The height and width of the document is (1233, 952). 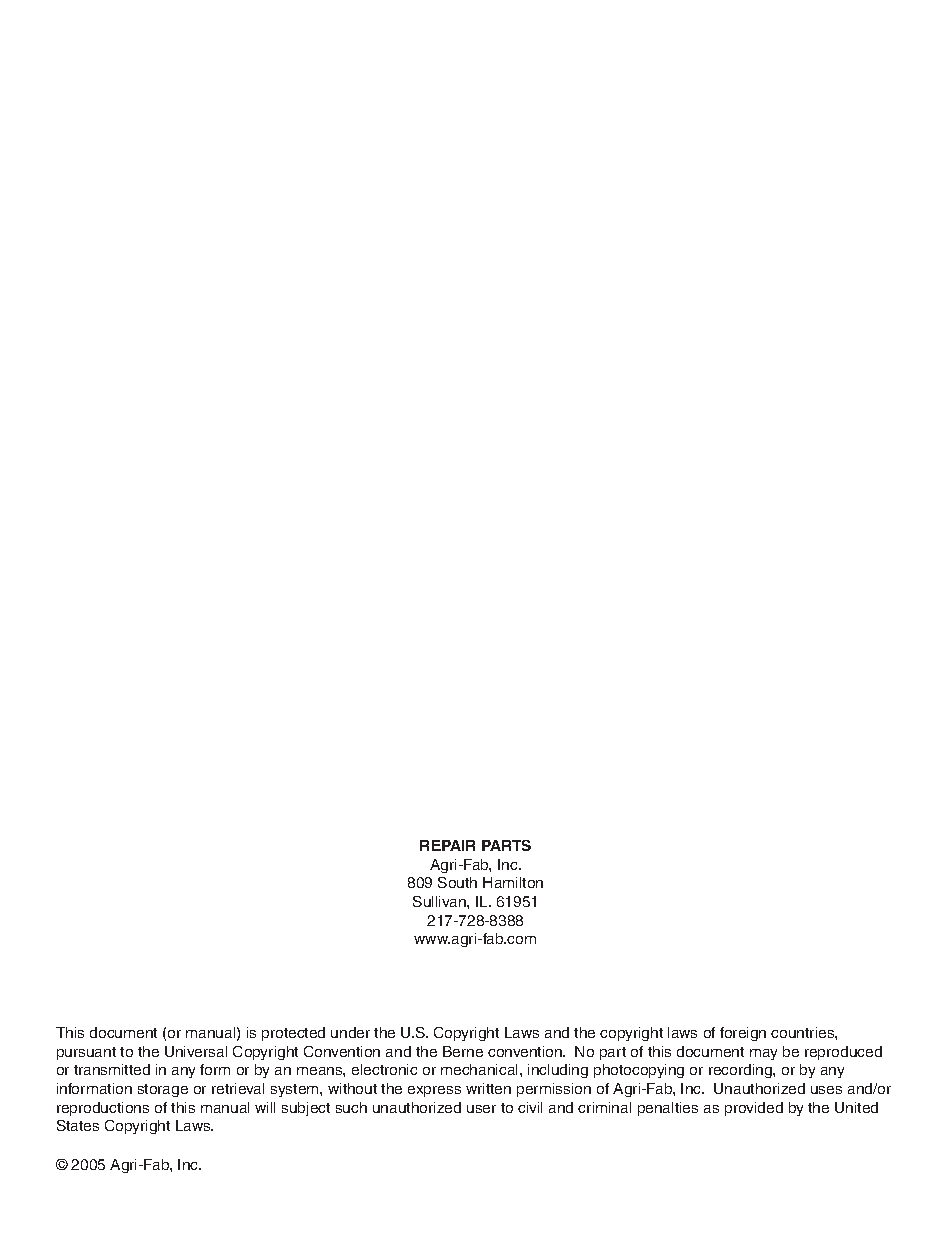 What do you see at coordinates (350, 1032) in the document?
I see `under` at bounding box center [350, 1032].
